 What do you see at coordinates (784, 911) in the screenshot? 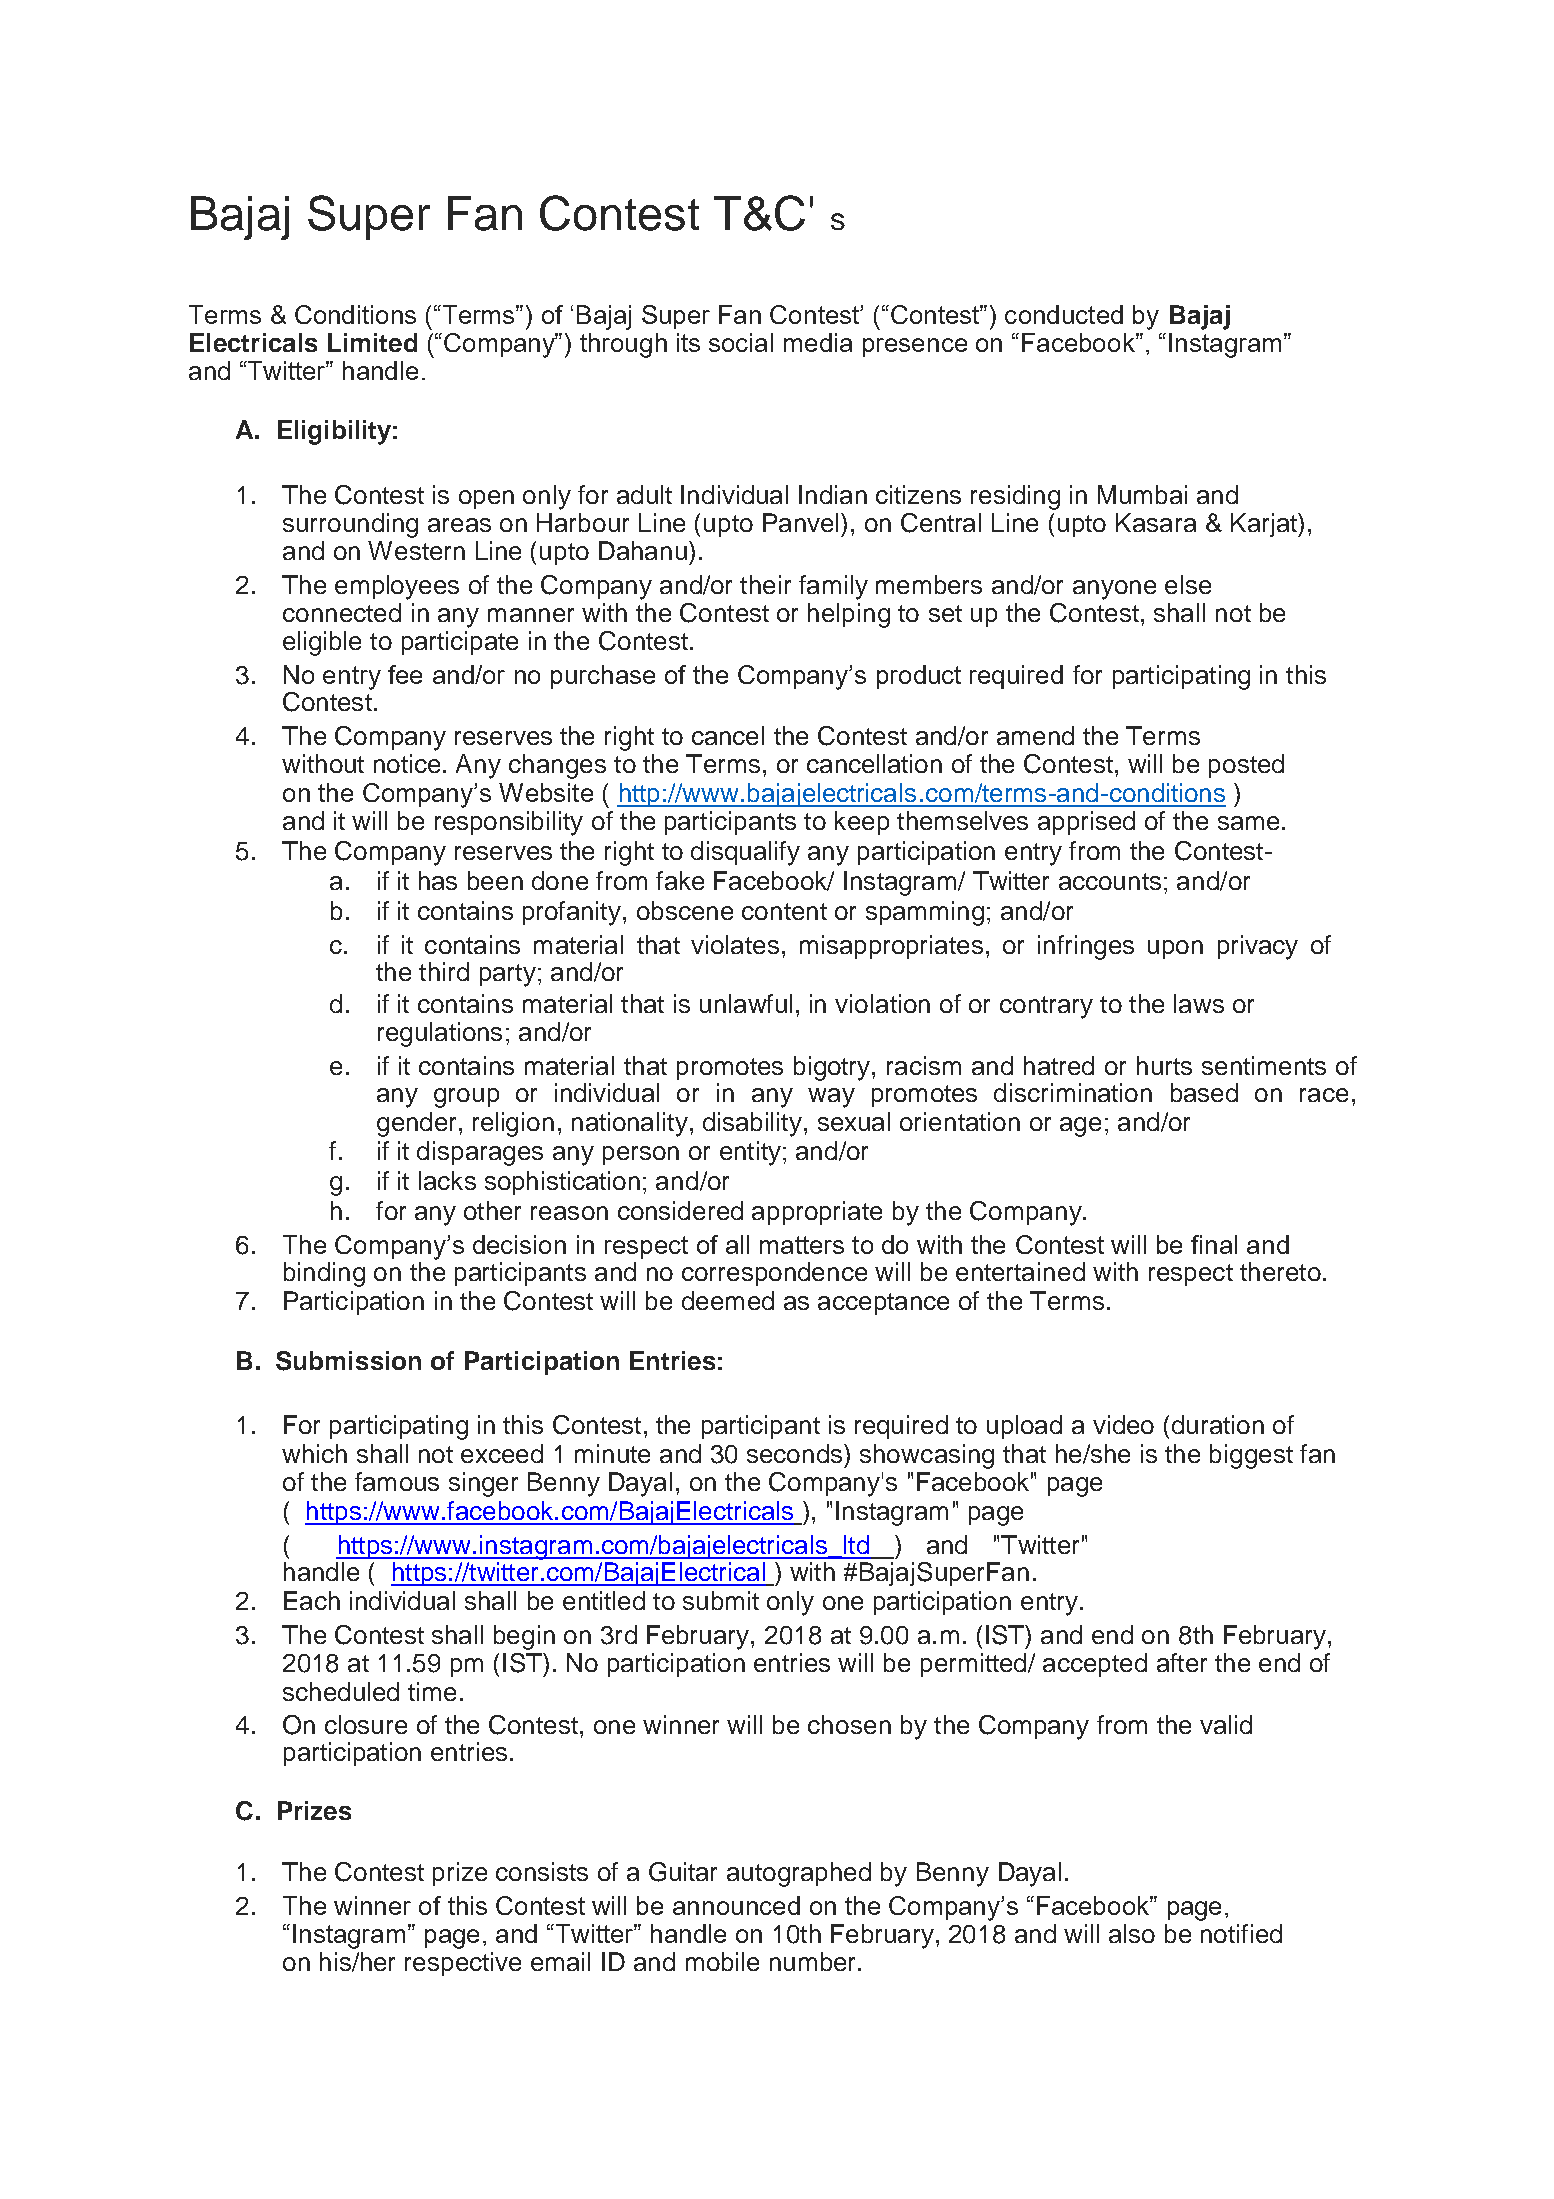
I see `content` at bounding box center [784, 911].
